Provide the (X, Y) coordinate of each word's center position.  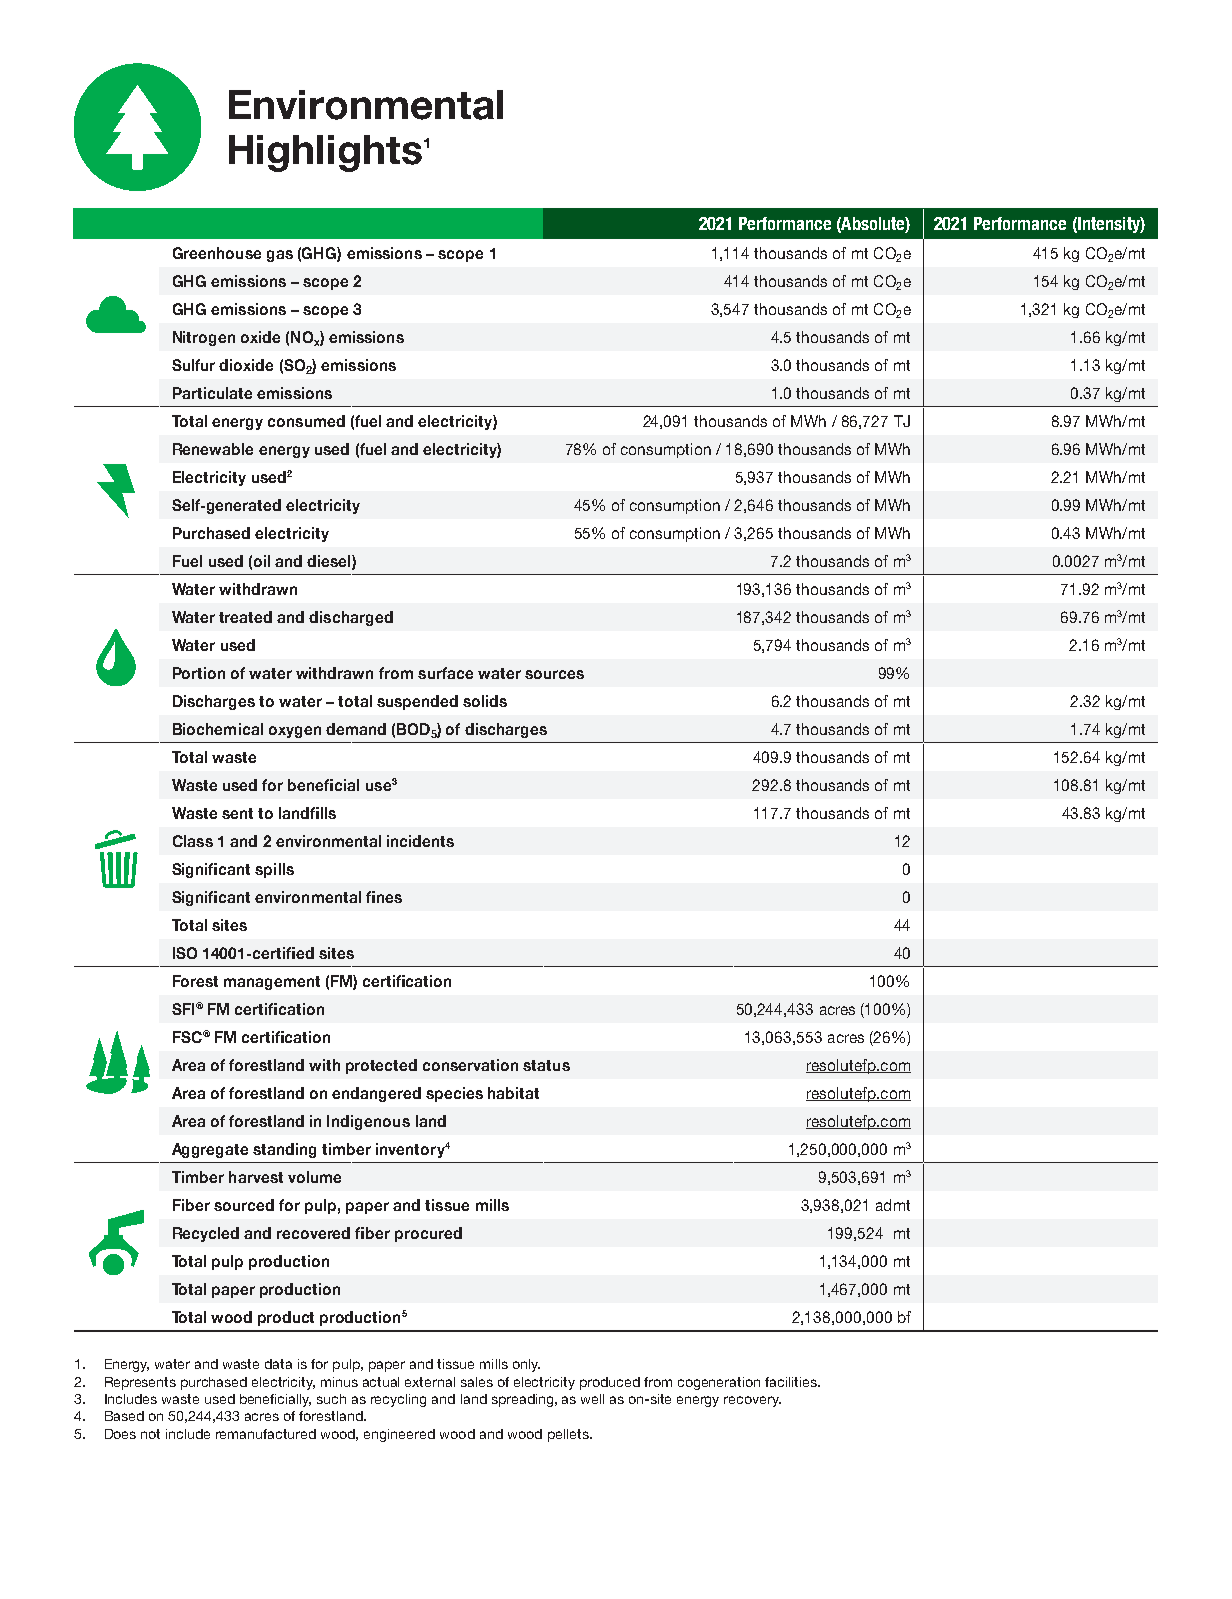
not (150, 1434)
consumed (306, 421)
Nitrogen (204, 338)
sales (477, 1382)
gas (280, 256)
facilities (792, 1382)
